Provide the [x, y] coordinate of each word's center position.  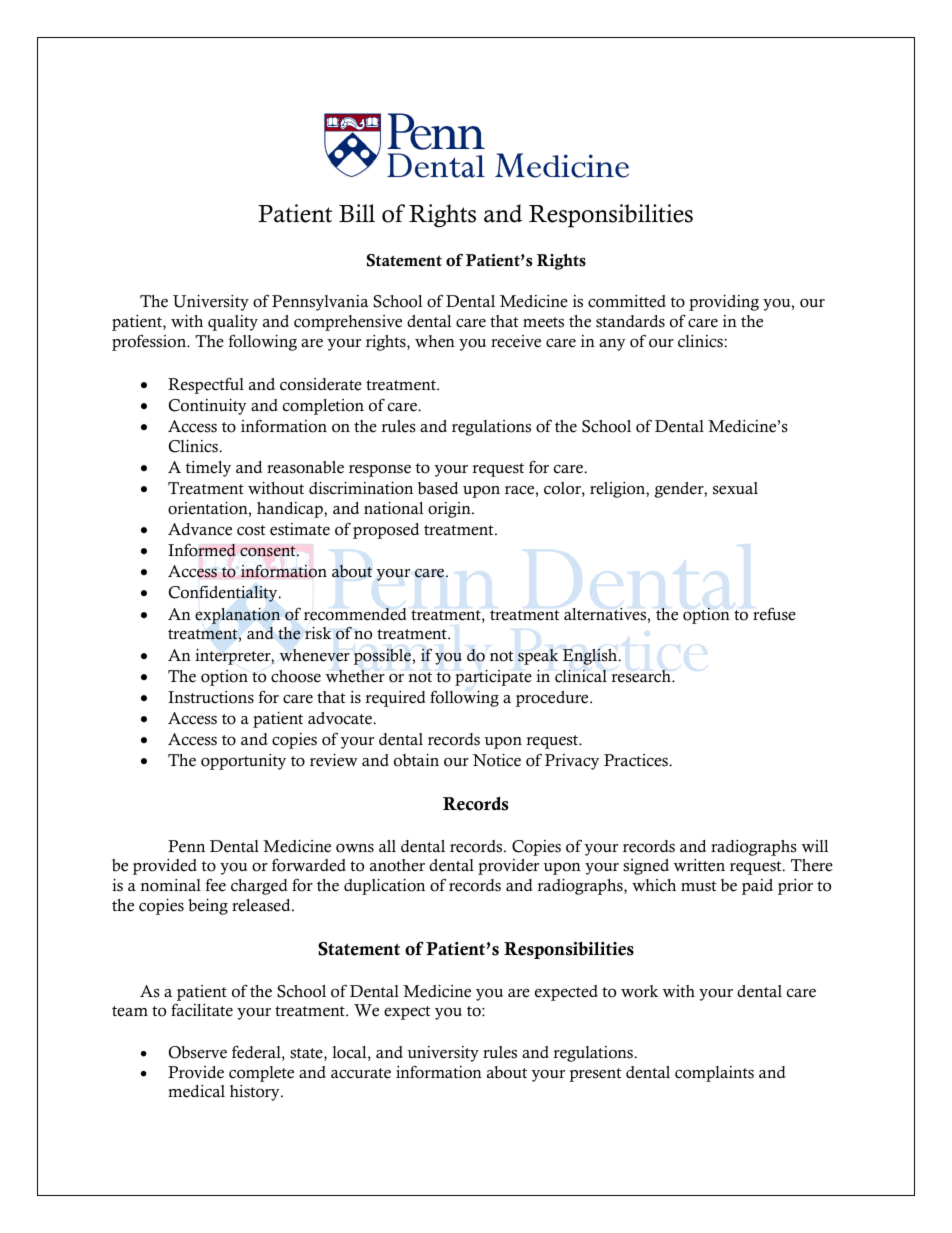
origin [450, 510]
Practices [637, 760]
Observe [198, 1052]
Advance [200, 529]
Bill [357, 213]
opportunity [243, 762]
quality [233, 323]
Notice [497, 760]
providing [724, 302]
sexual [735, 488]
